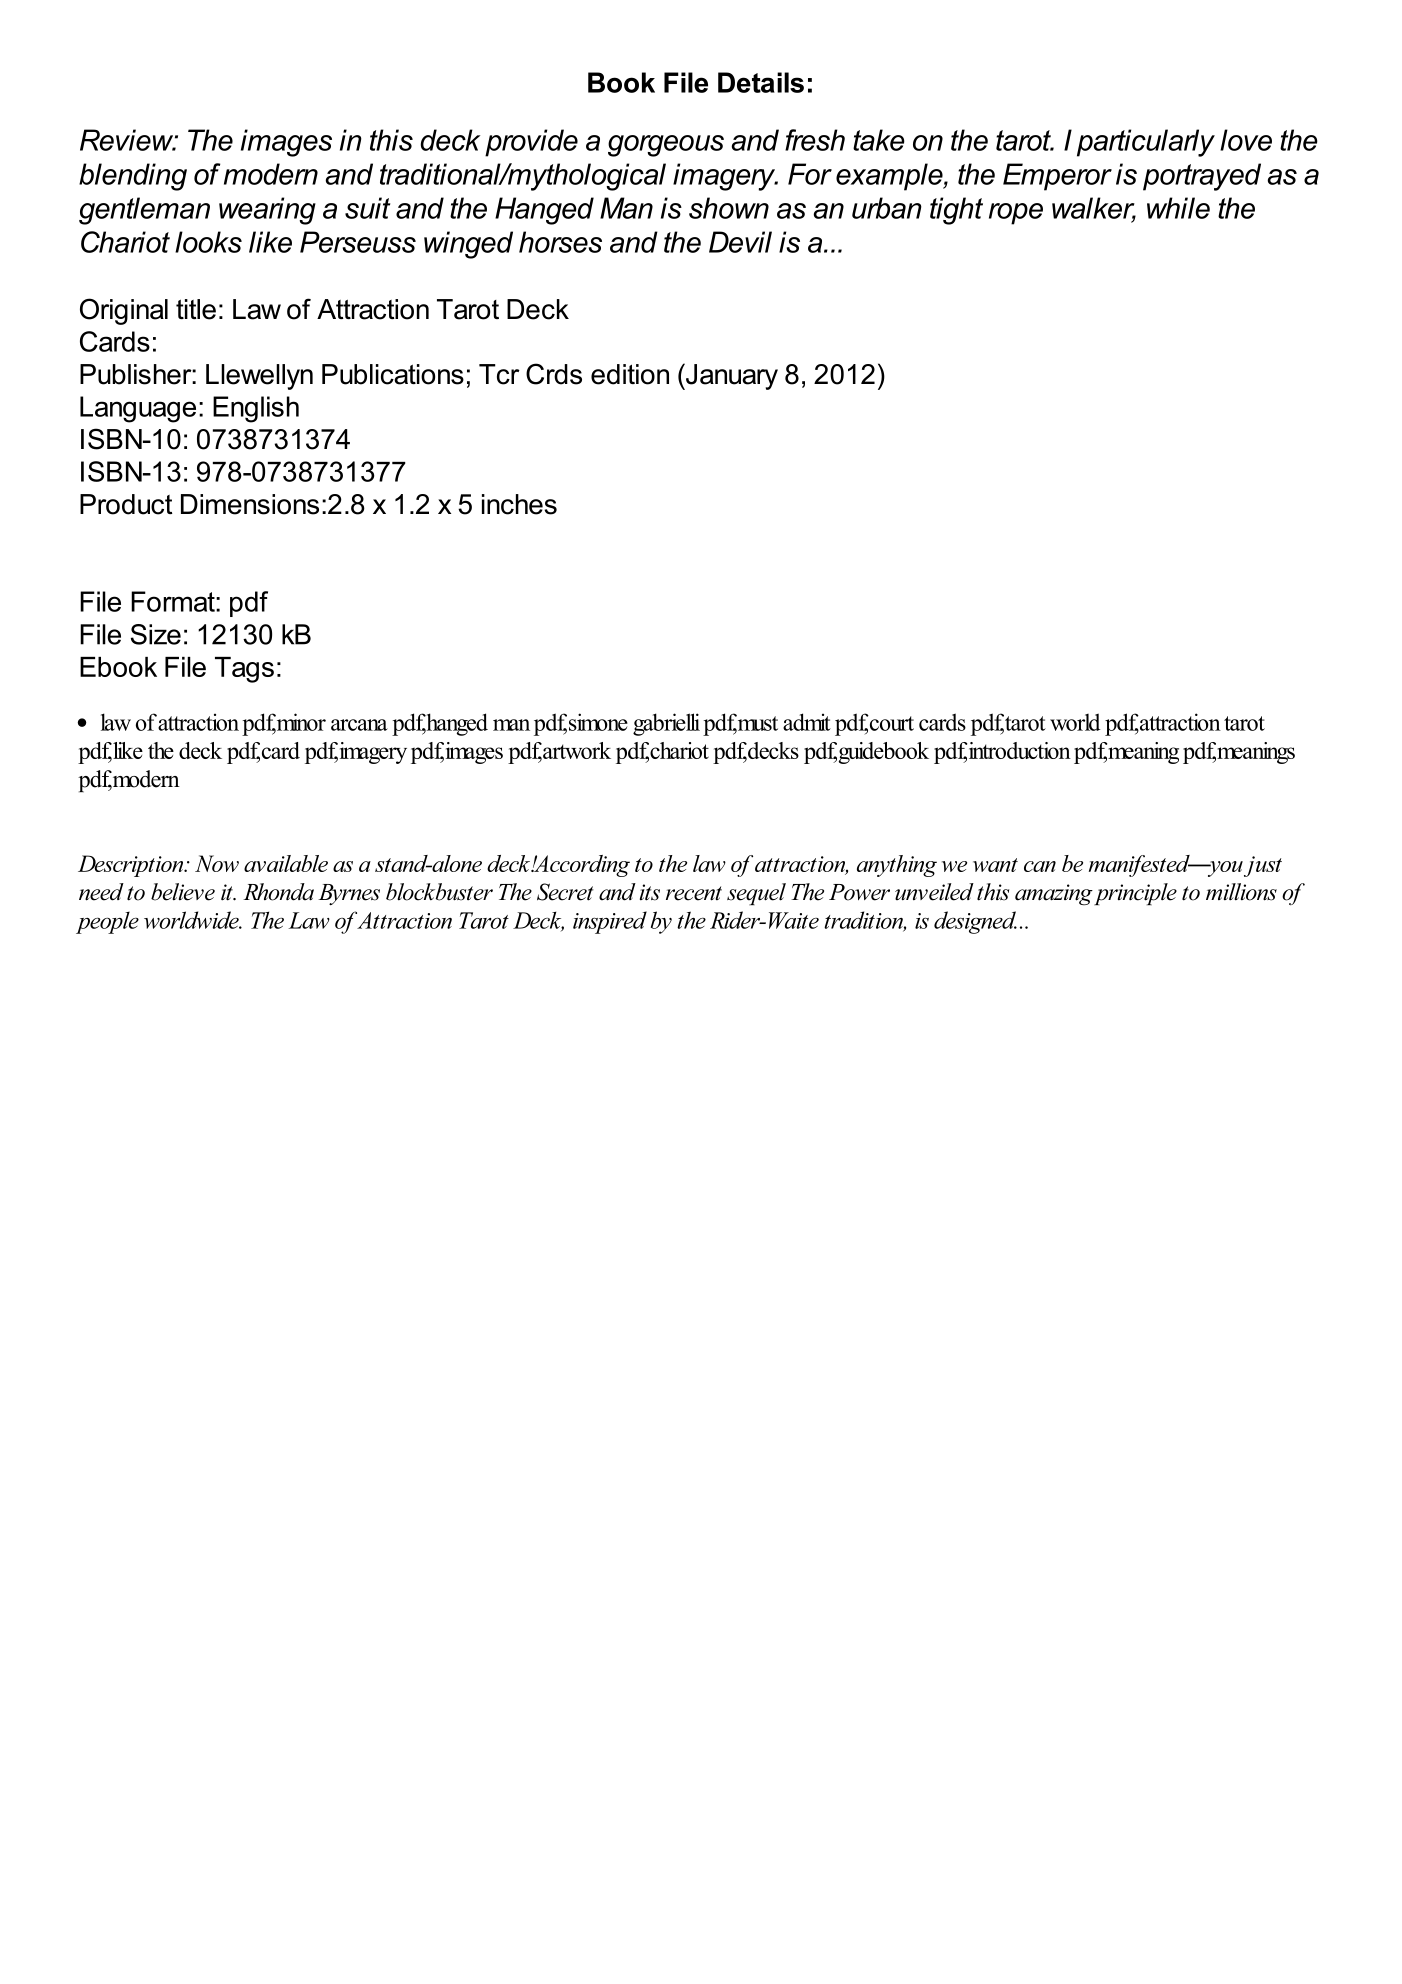 The height and width of the image is (1984, 1402). What do you see at coordinates (133, 177) in the image?
I see `blending` at bounding box center [133, 177].
